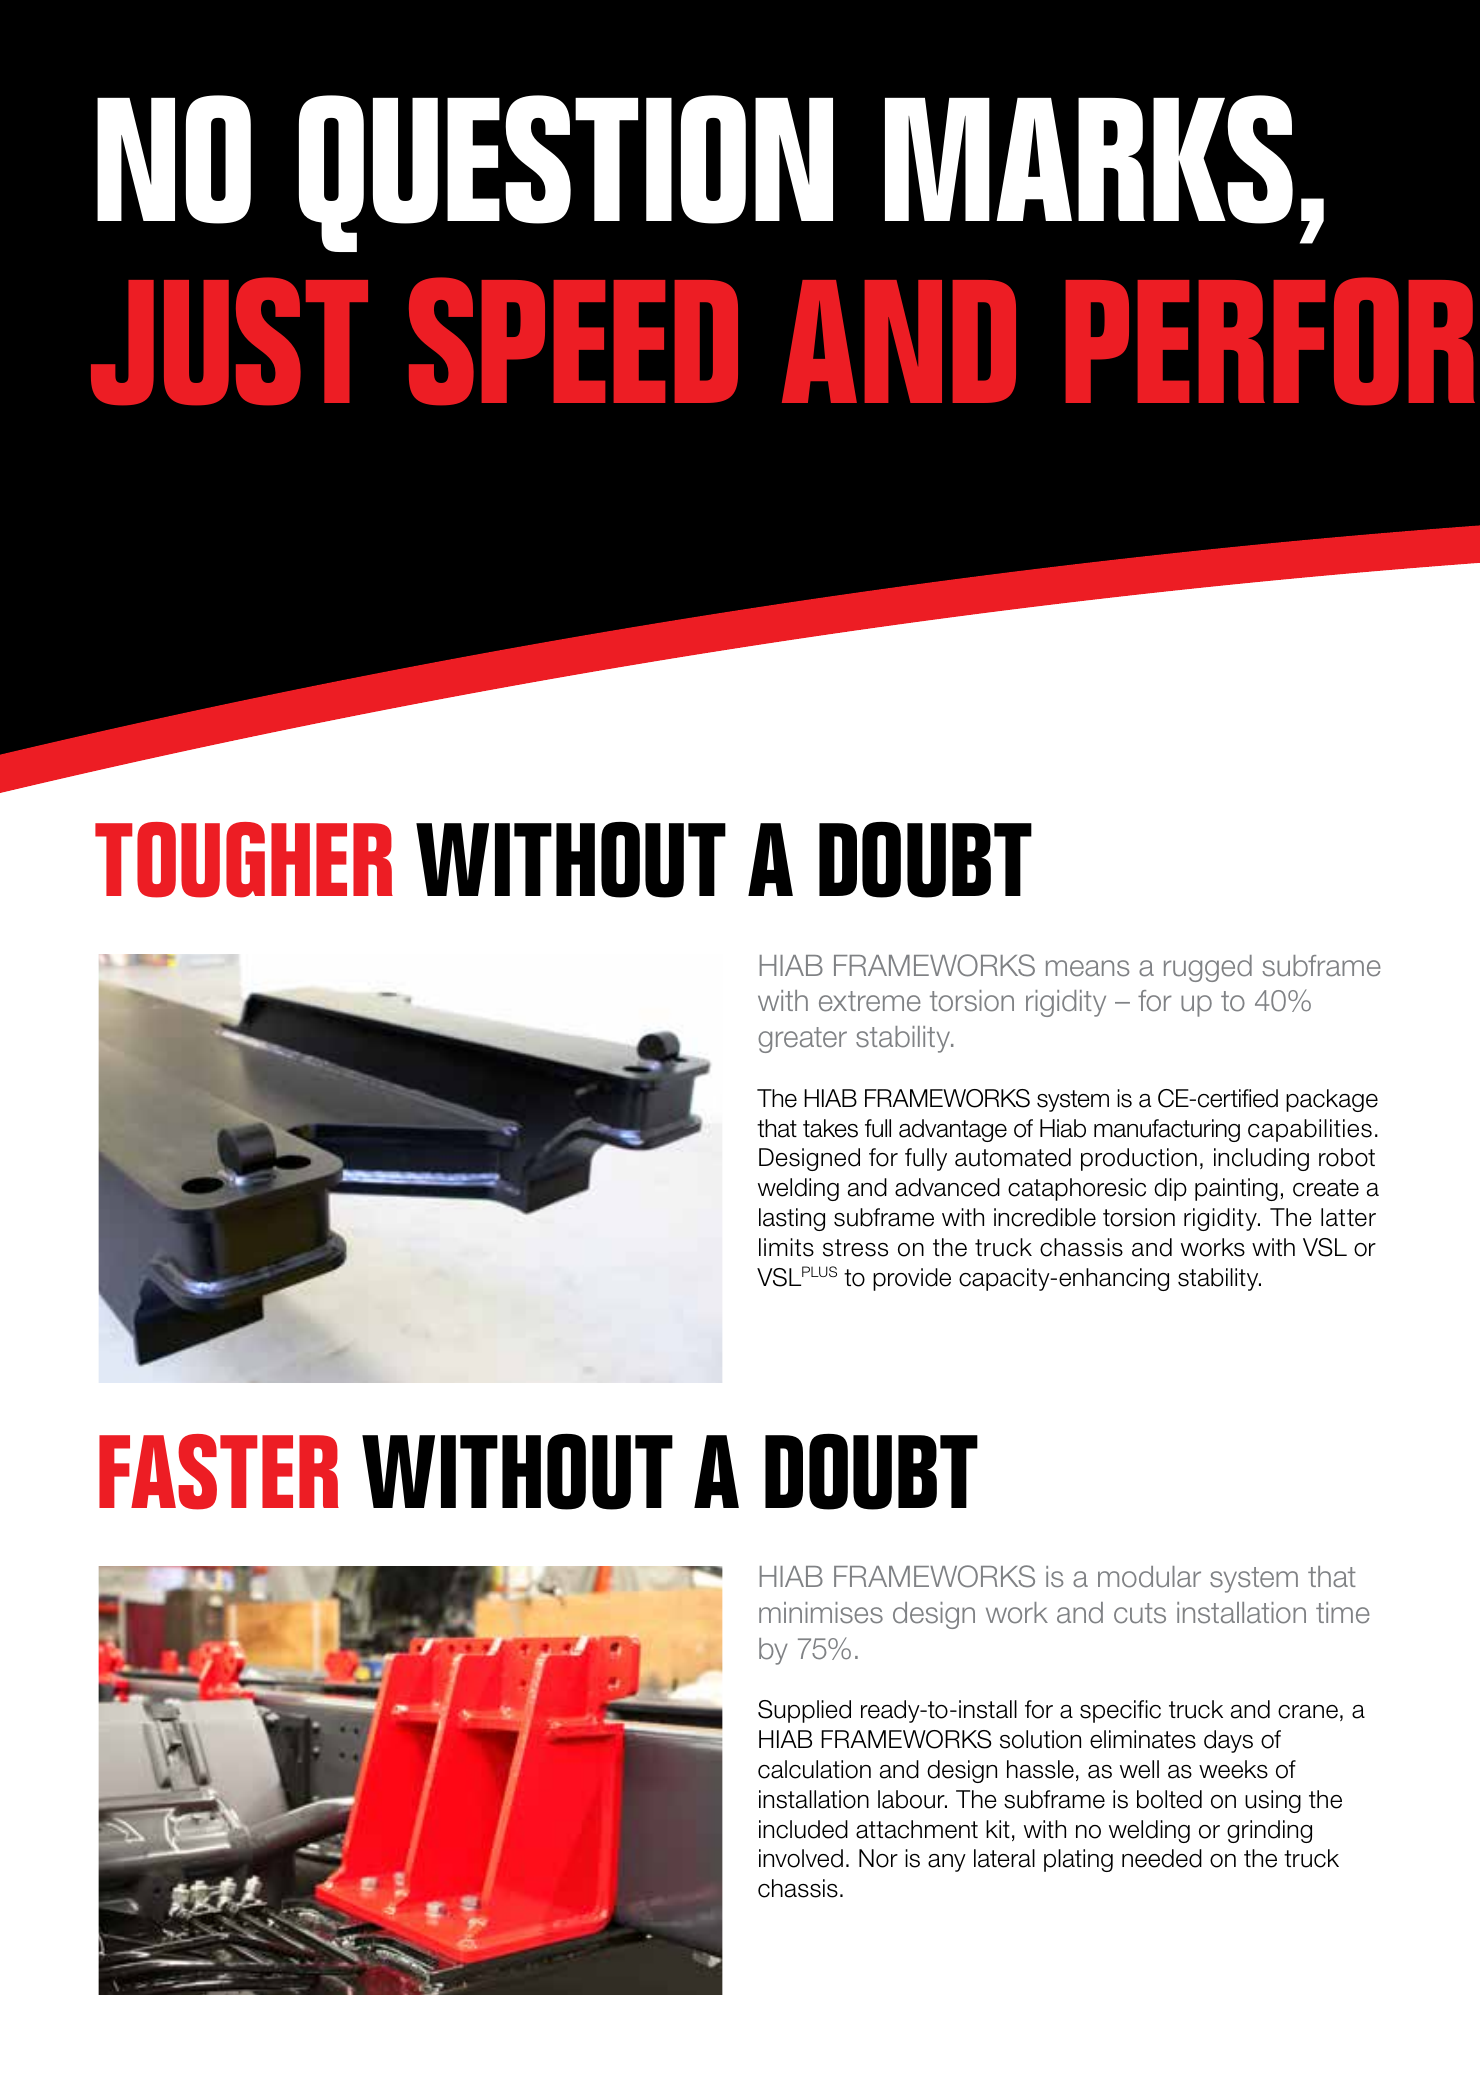 Image resolution: width=1480 pixels, height=2093 pixels. I want to click on Supplied, so click(804, 1711).
